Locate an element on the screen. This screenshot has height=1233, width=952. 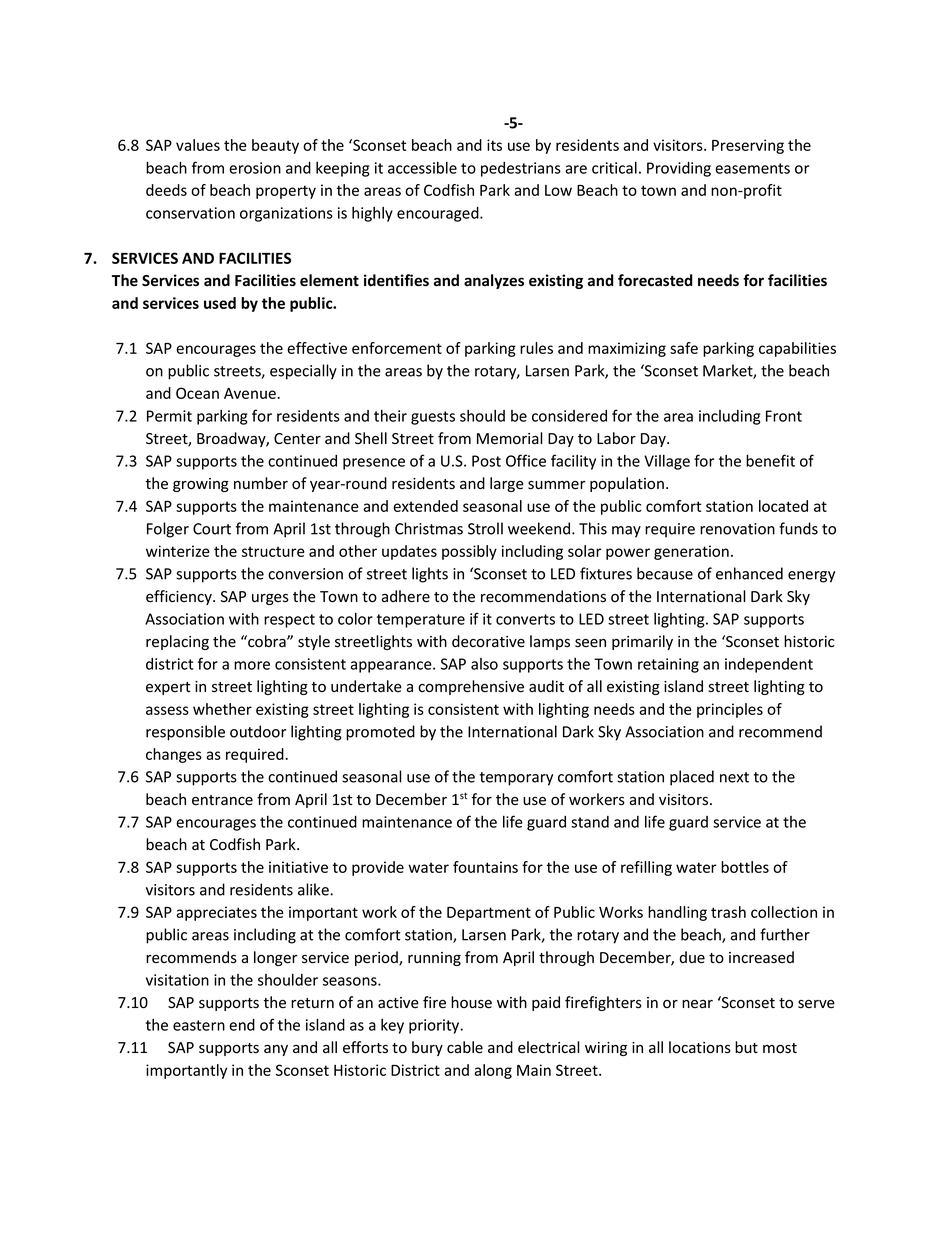
pedestrians is located at coordinates (521, 169).
